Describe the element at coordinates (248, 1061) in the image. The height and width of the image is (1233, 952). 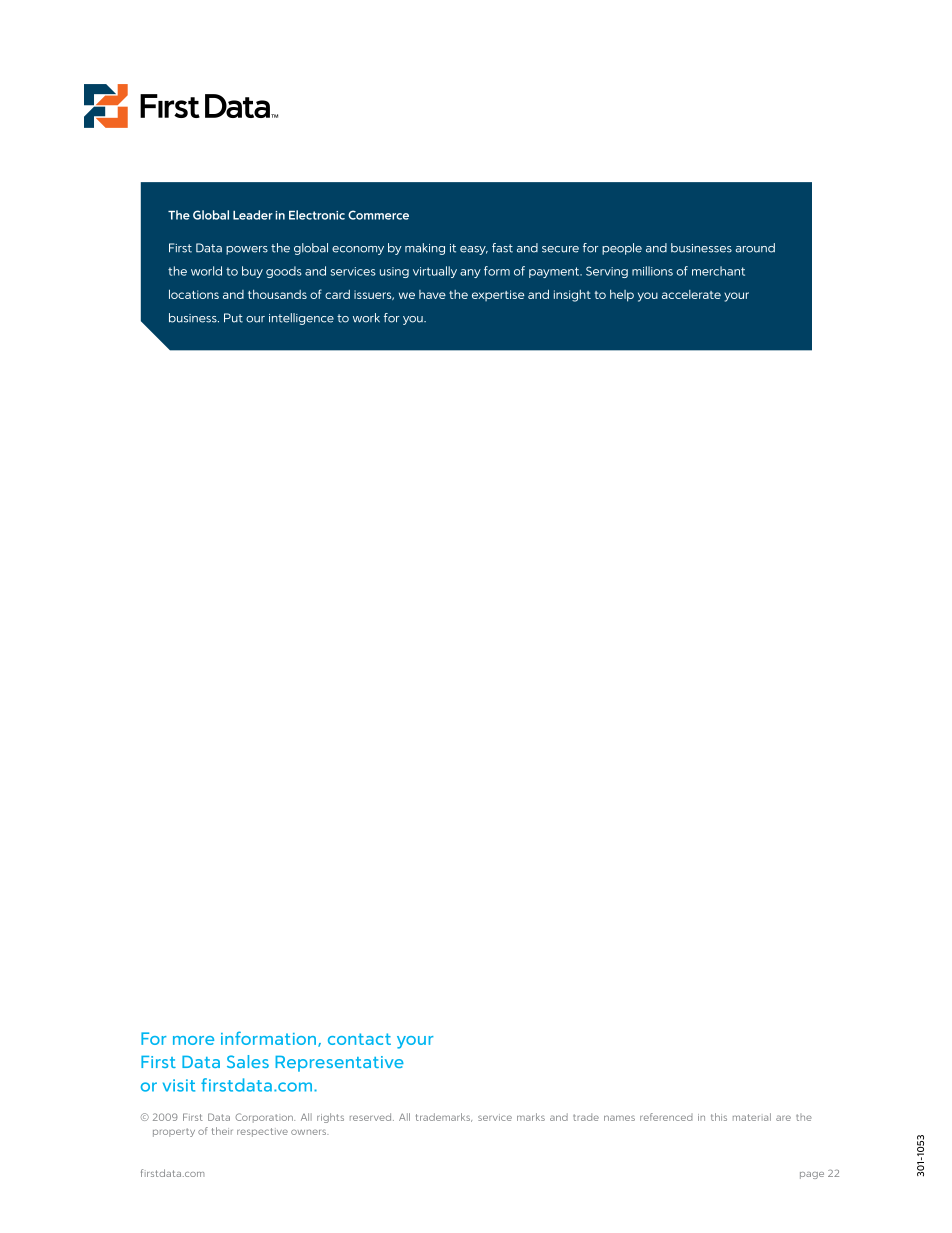
I see `Sales` at that location.
